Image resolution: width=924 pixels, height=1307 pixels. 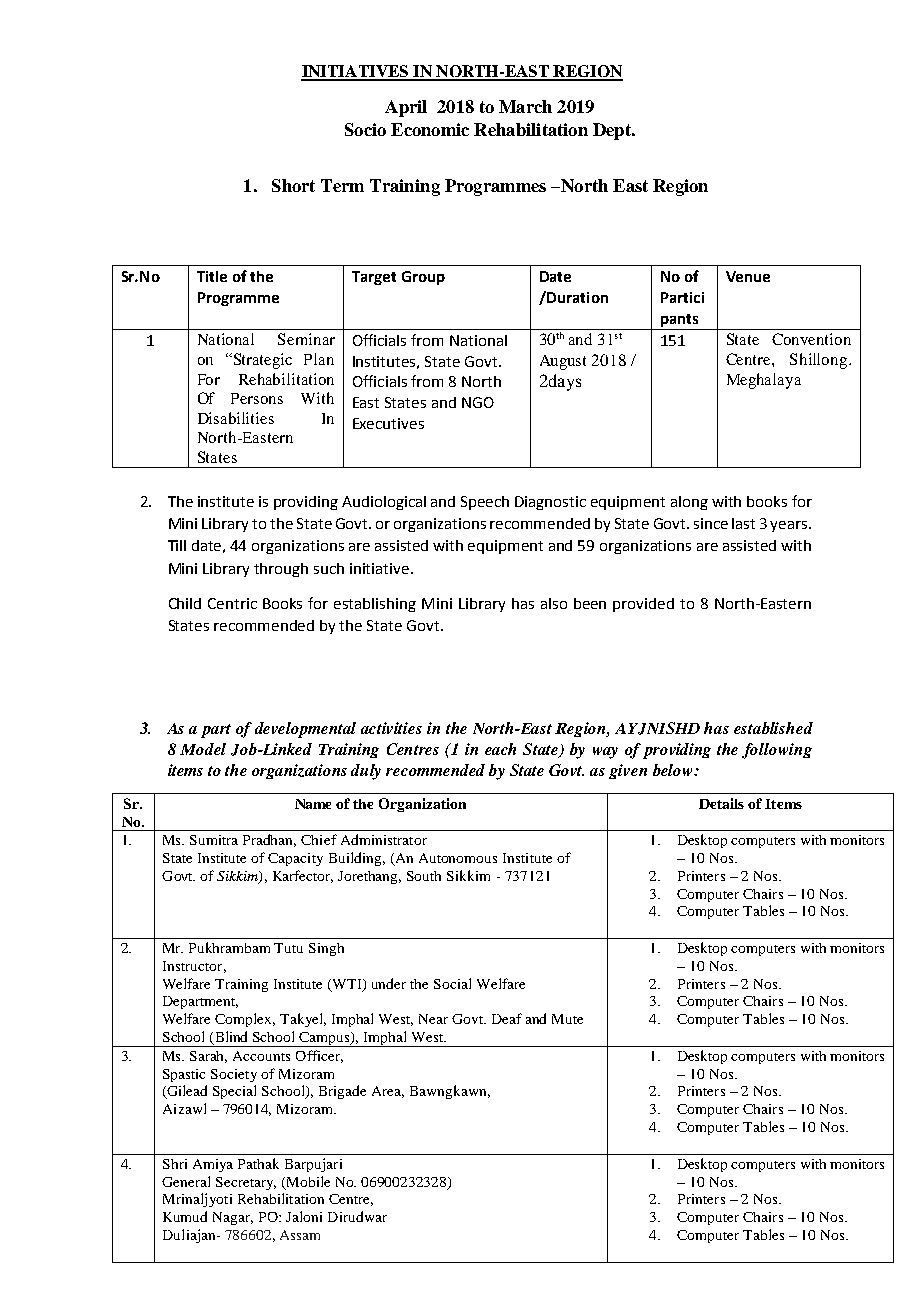 I want to click on Dept, so click(x=613, y=131).
